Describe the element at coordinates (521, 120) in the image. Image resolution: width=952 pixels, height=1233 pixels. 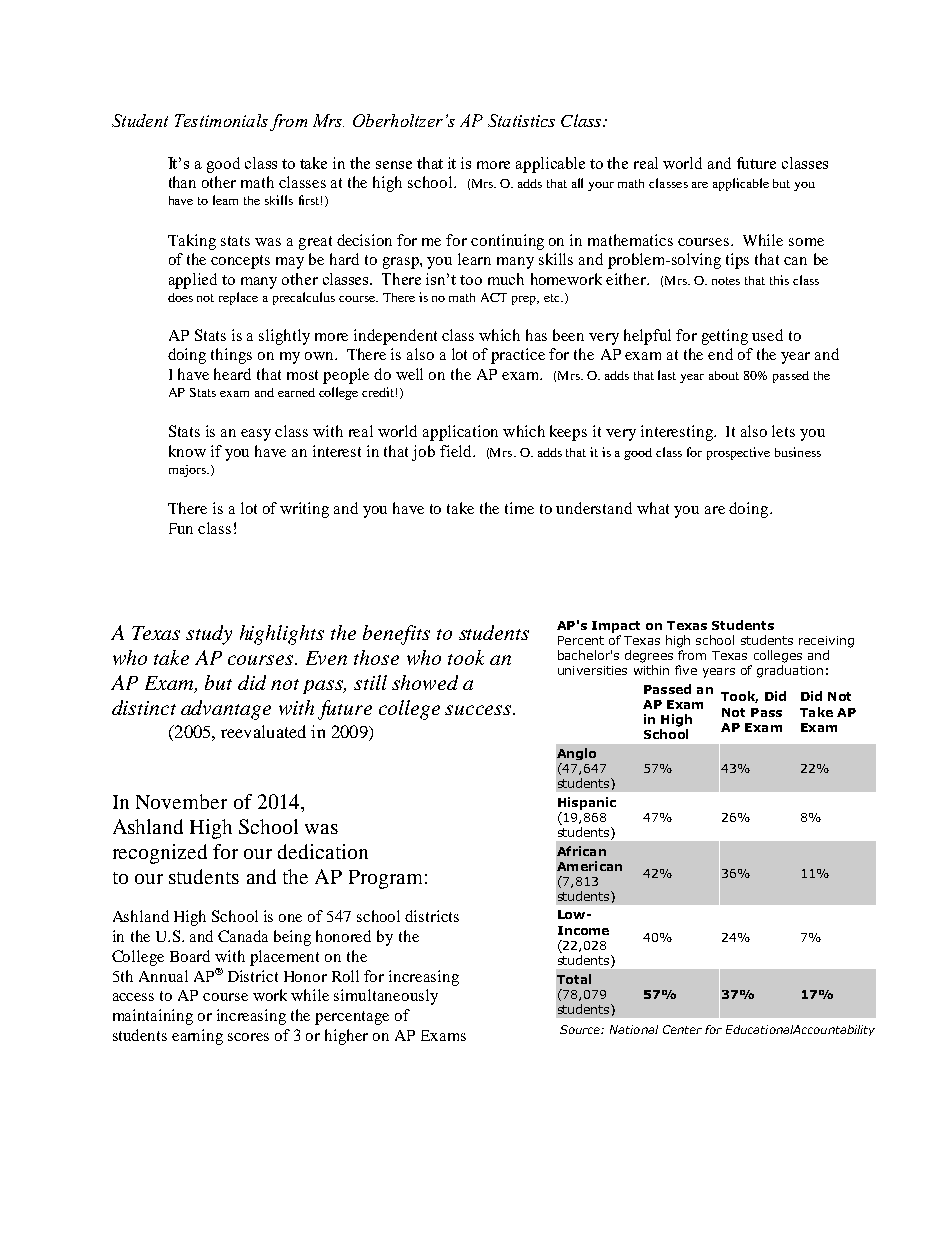
I see `Statistics` at that location.
